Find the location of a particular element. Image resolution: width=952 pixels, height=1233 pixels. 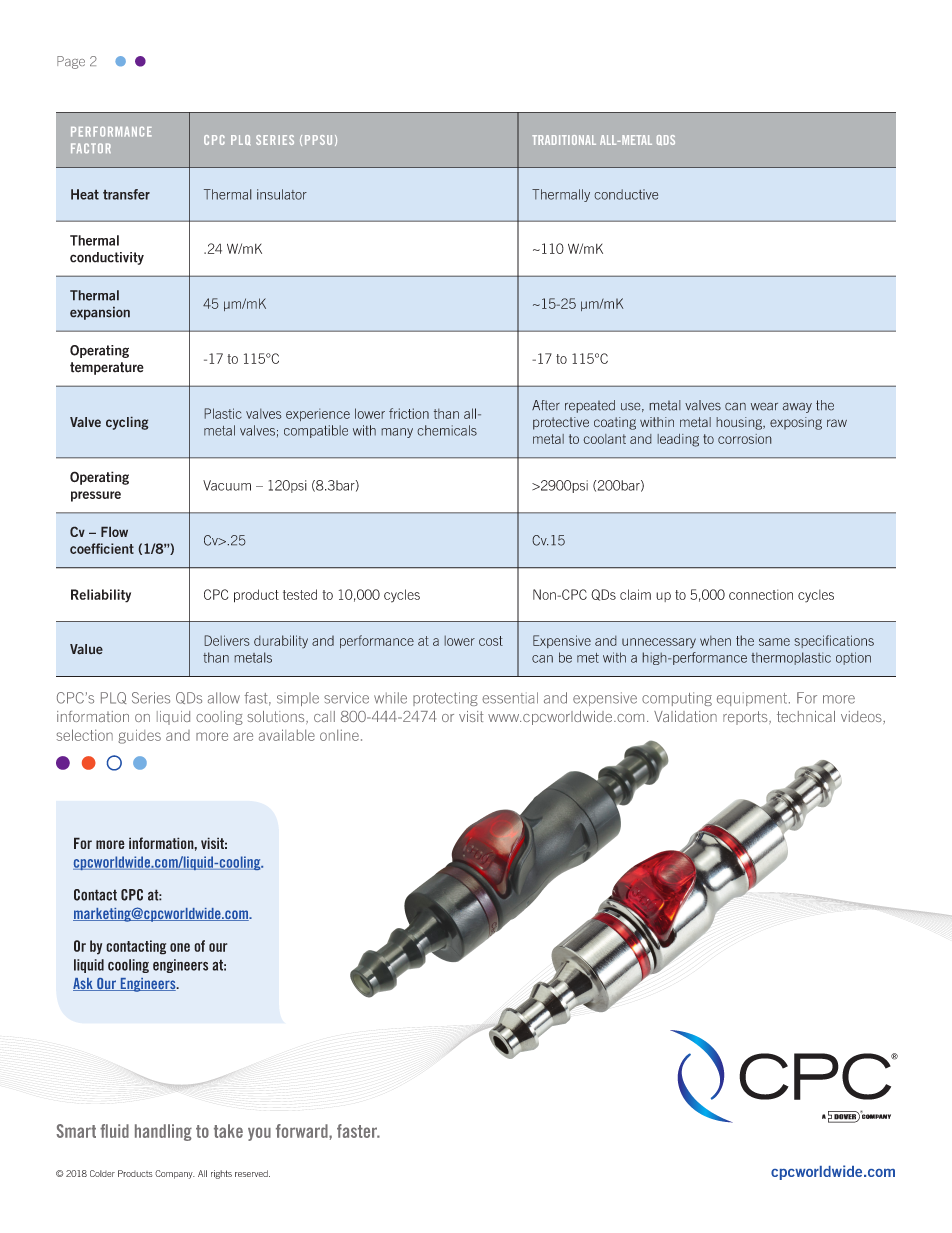

After is located at coordinates (546, 405).
